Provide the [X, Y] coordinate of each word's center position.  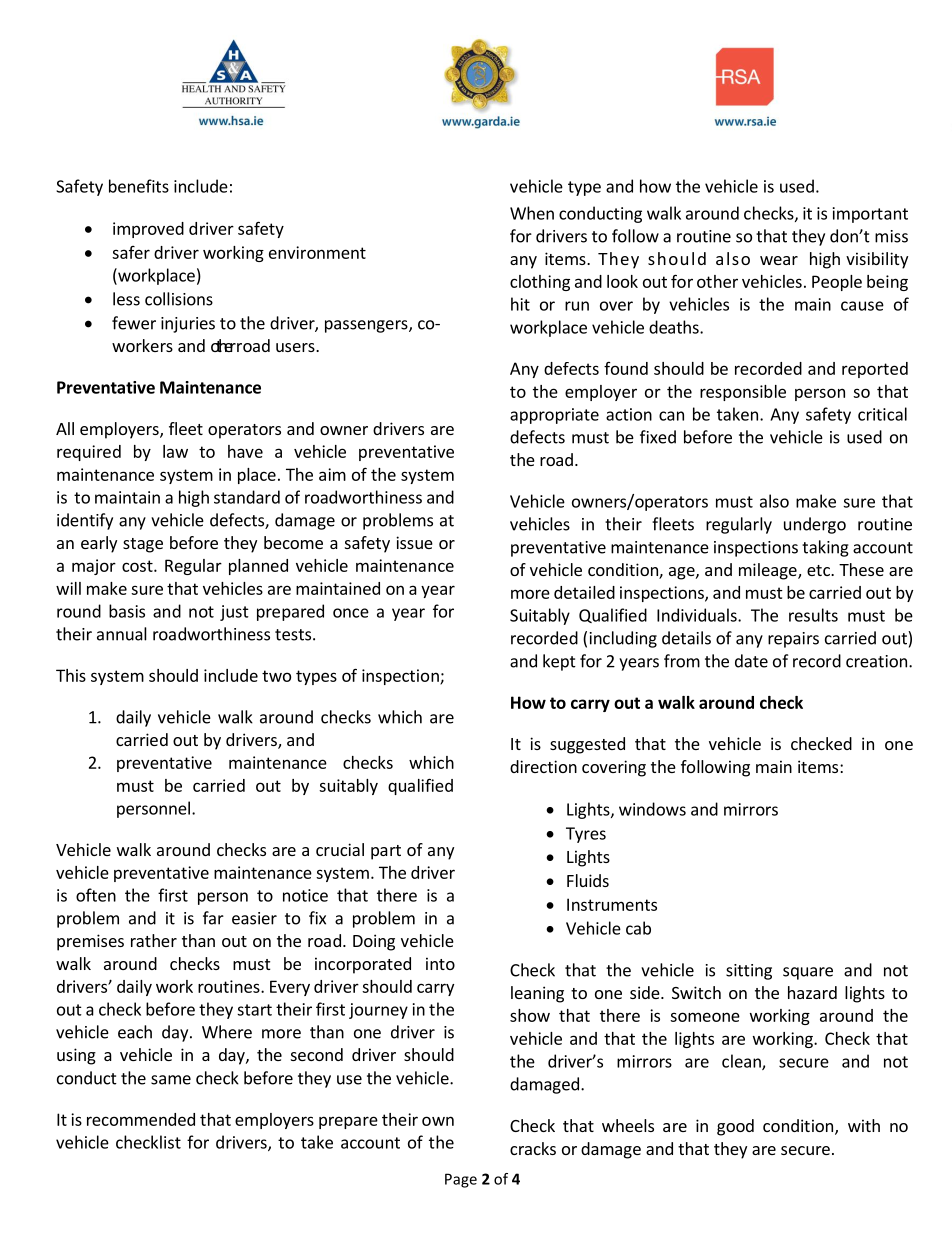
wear [779, 260]
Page [461, 1180]
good [735, 1127]
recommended [141, 1119]
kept [559, 662]
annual [122, 634]
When [532, 213]
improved [148, 230]
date [751, 661]
